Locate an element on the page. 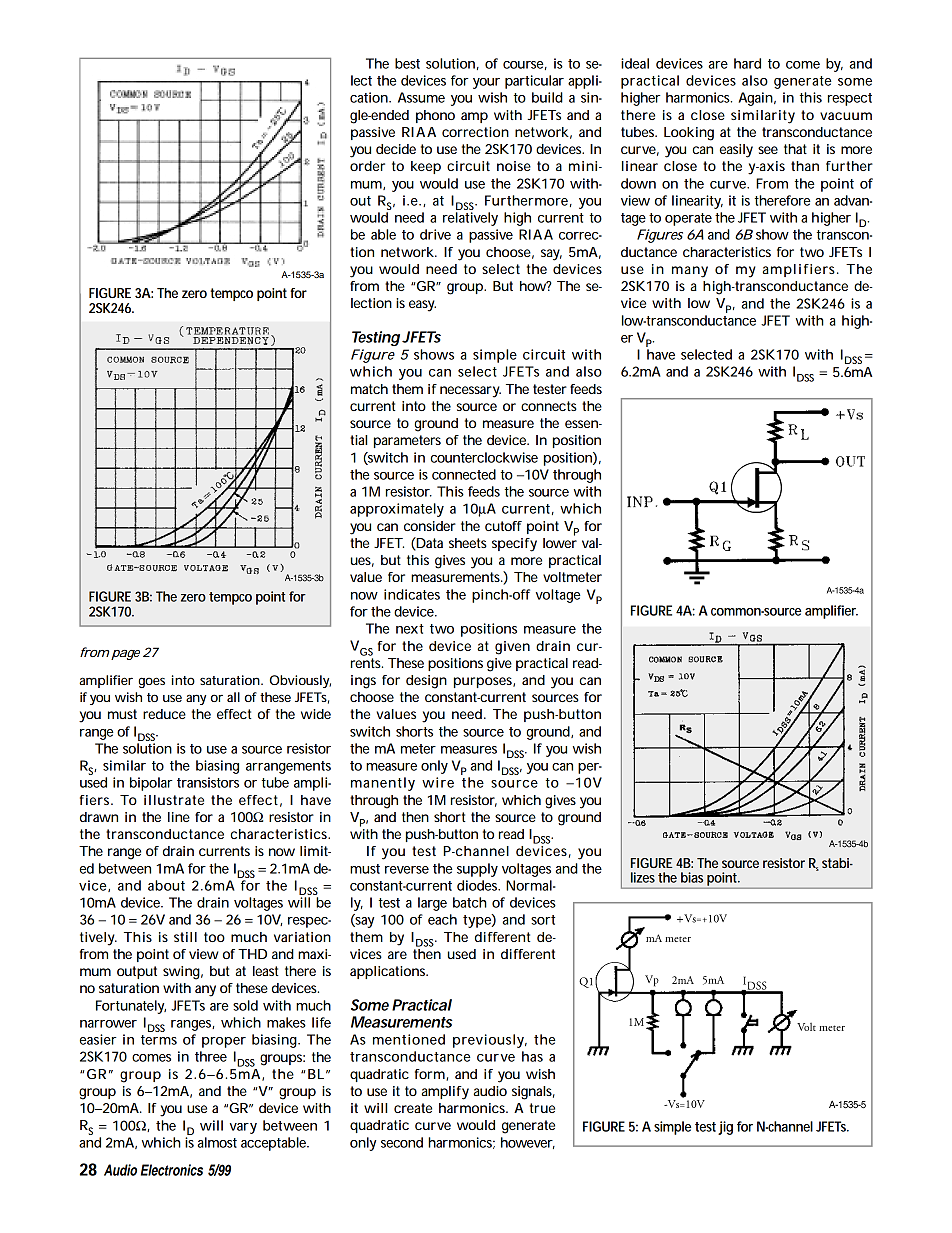  create is located at coordinates (413, 1108).
